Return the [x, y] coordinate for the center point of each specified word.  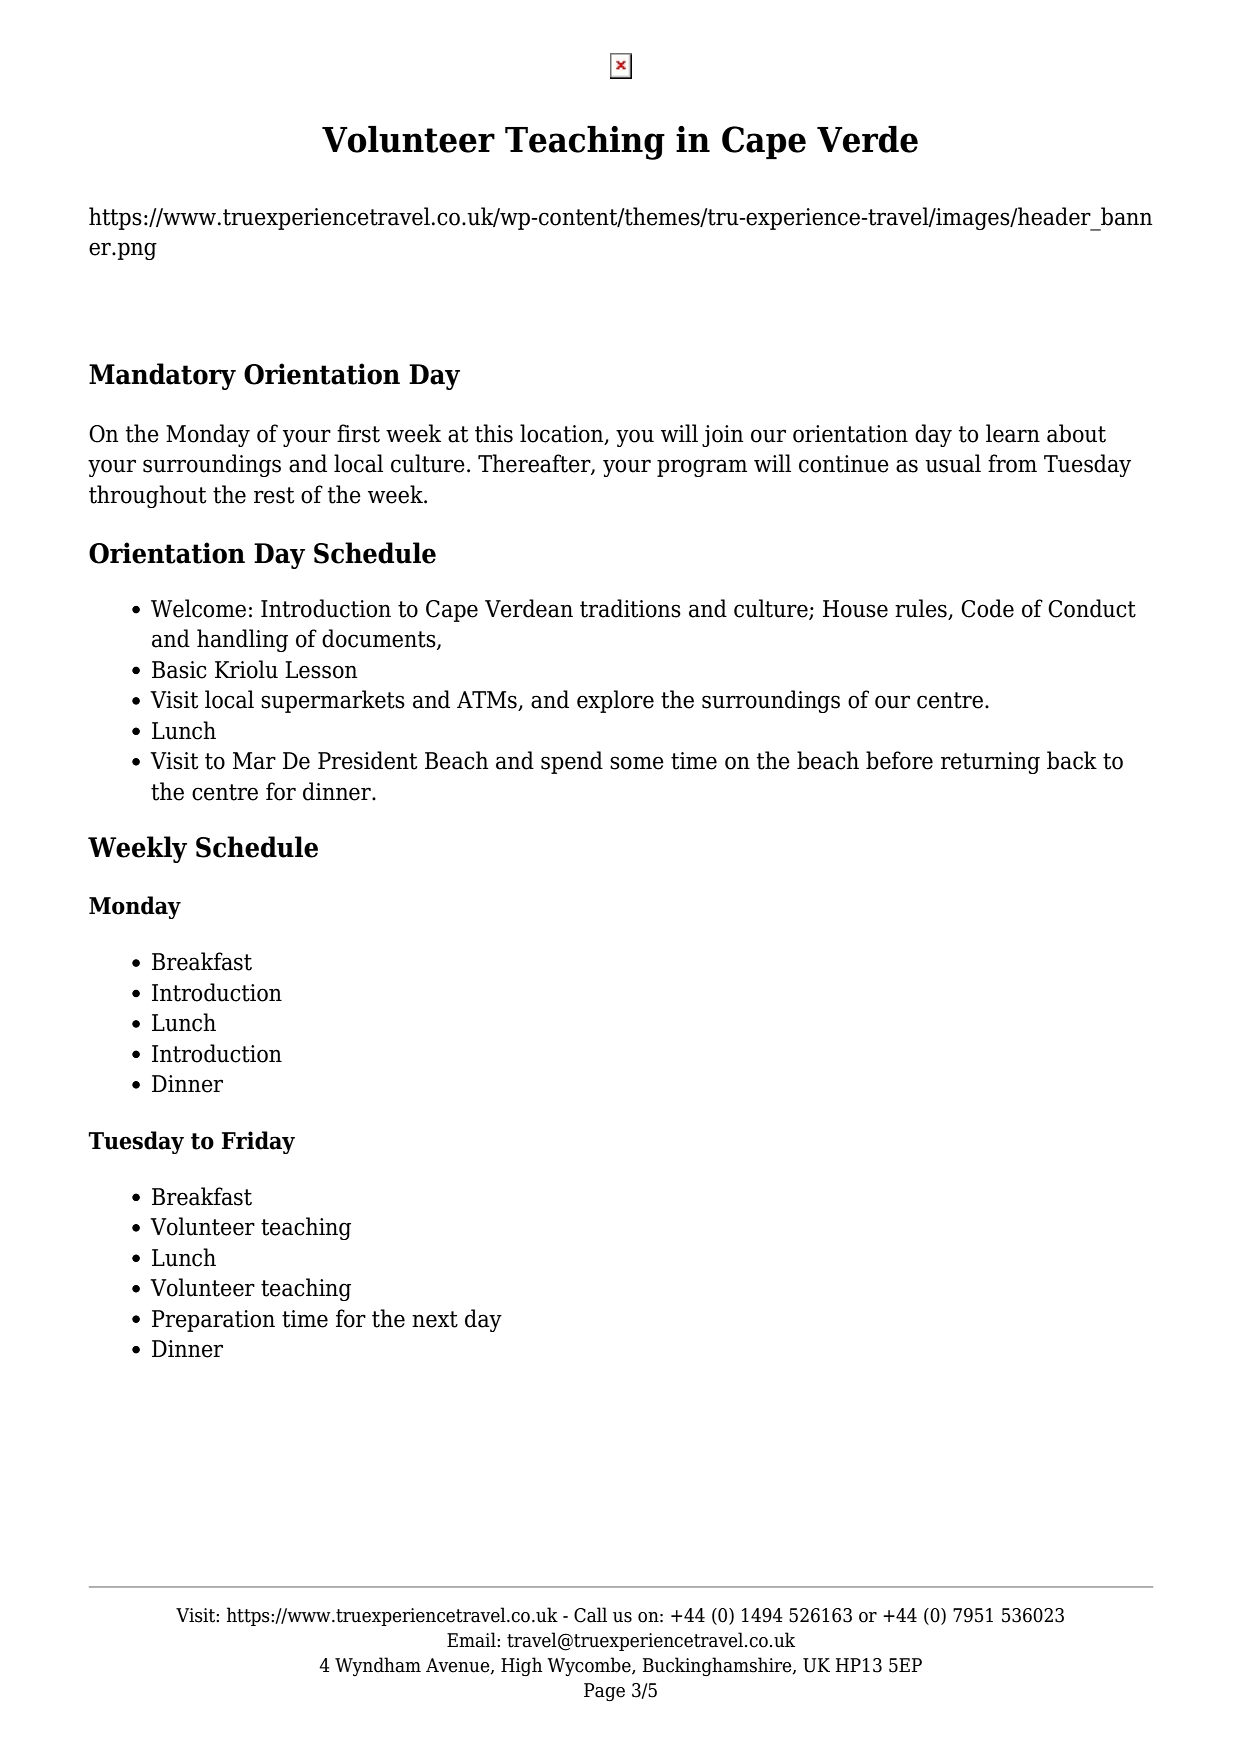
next [435, 1319]
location [563, 434]
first [358, 433]
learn [1013, 433]
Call [590, 1615]
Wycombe [590, 1666]
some [637, 763]
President [367, 760]
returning [990, 763]
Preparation [213, 1321]
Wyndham [378, 1666]
